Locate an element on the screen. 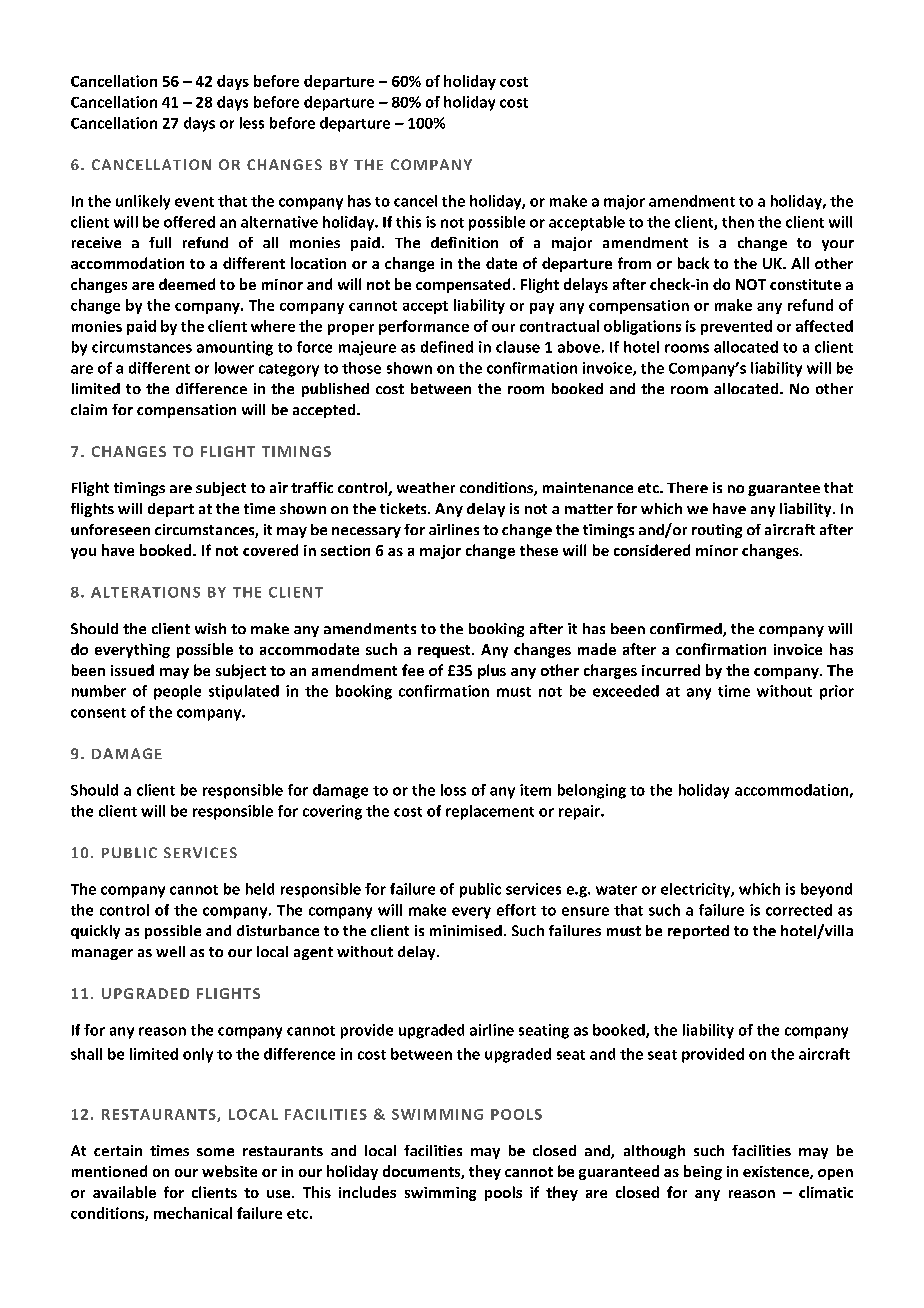 The height and width of the screenshot is (1308, 924). people is located at coordinates (177, 692).
